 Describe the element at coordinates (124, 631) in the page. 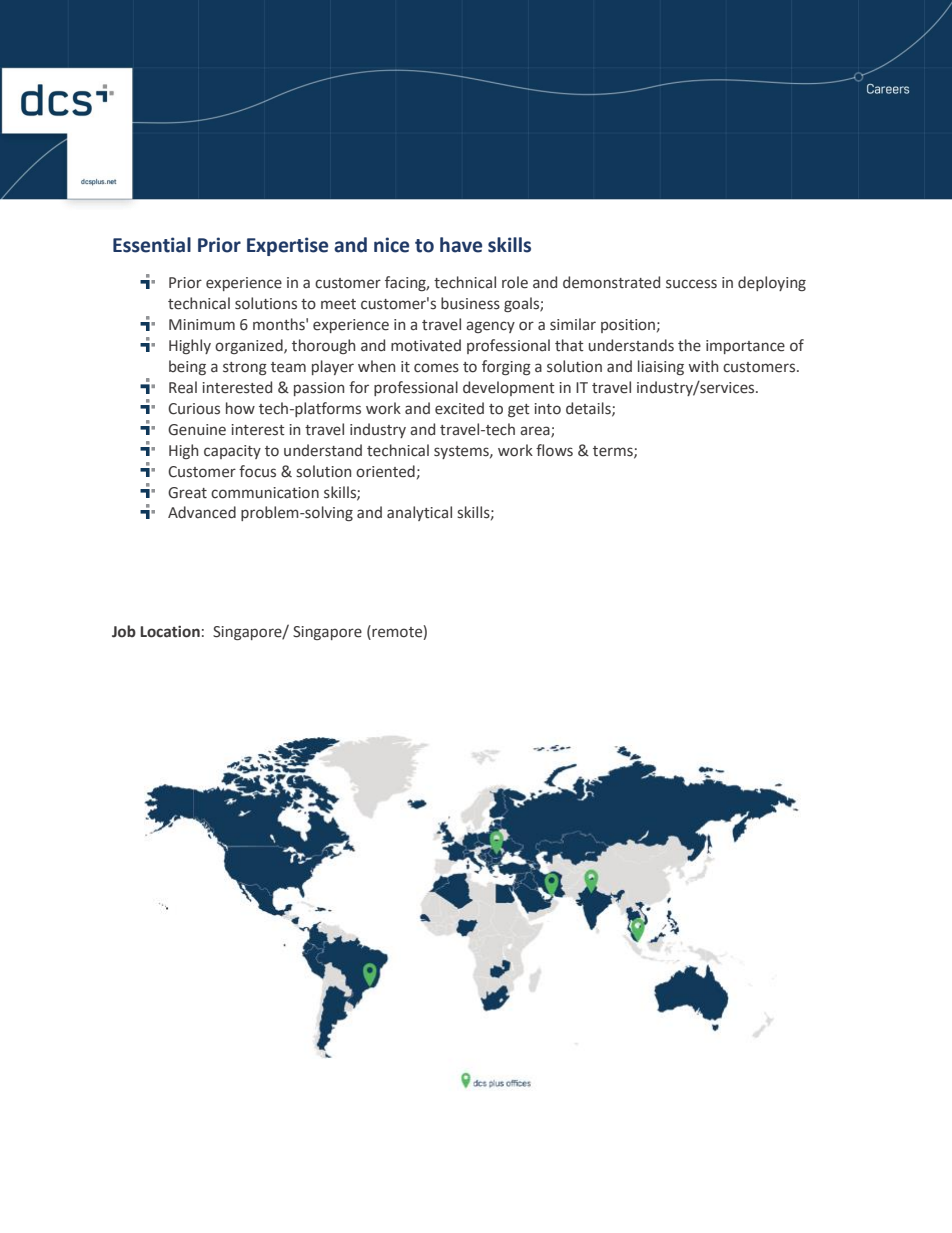

I see `Job` at that location.
